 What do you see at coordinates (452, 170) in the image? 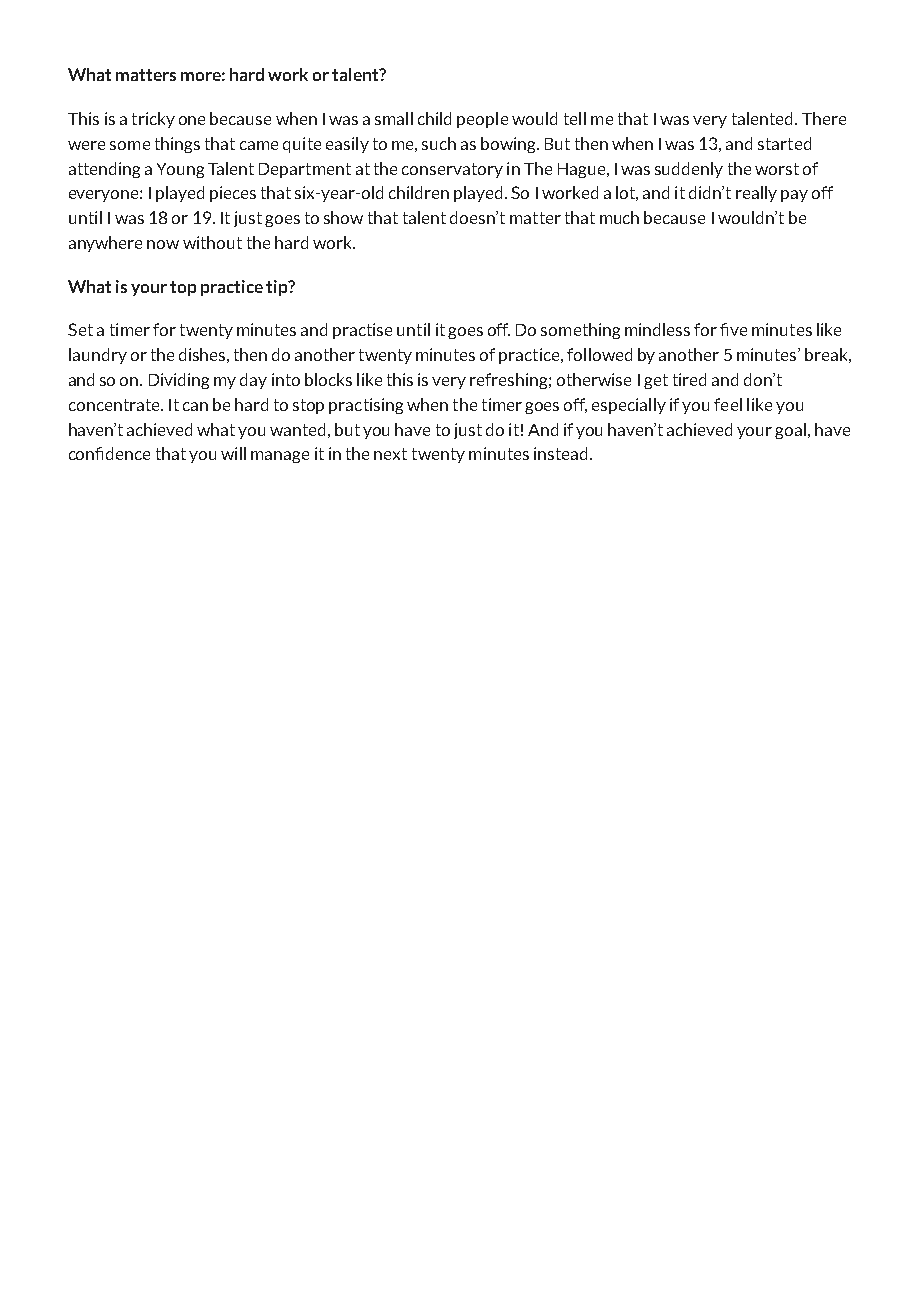
I see `conservatory` at bounding box center [452, 170].
